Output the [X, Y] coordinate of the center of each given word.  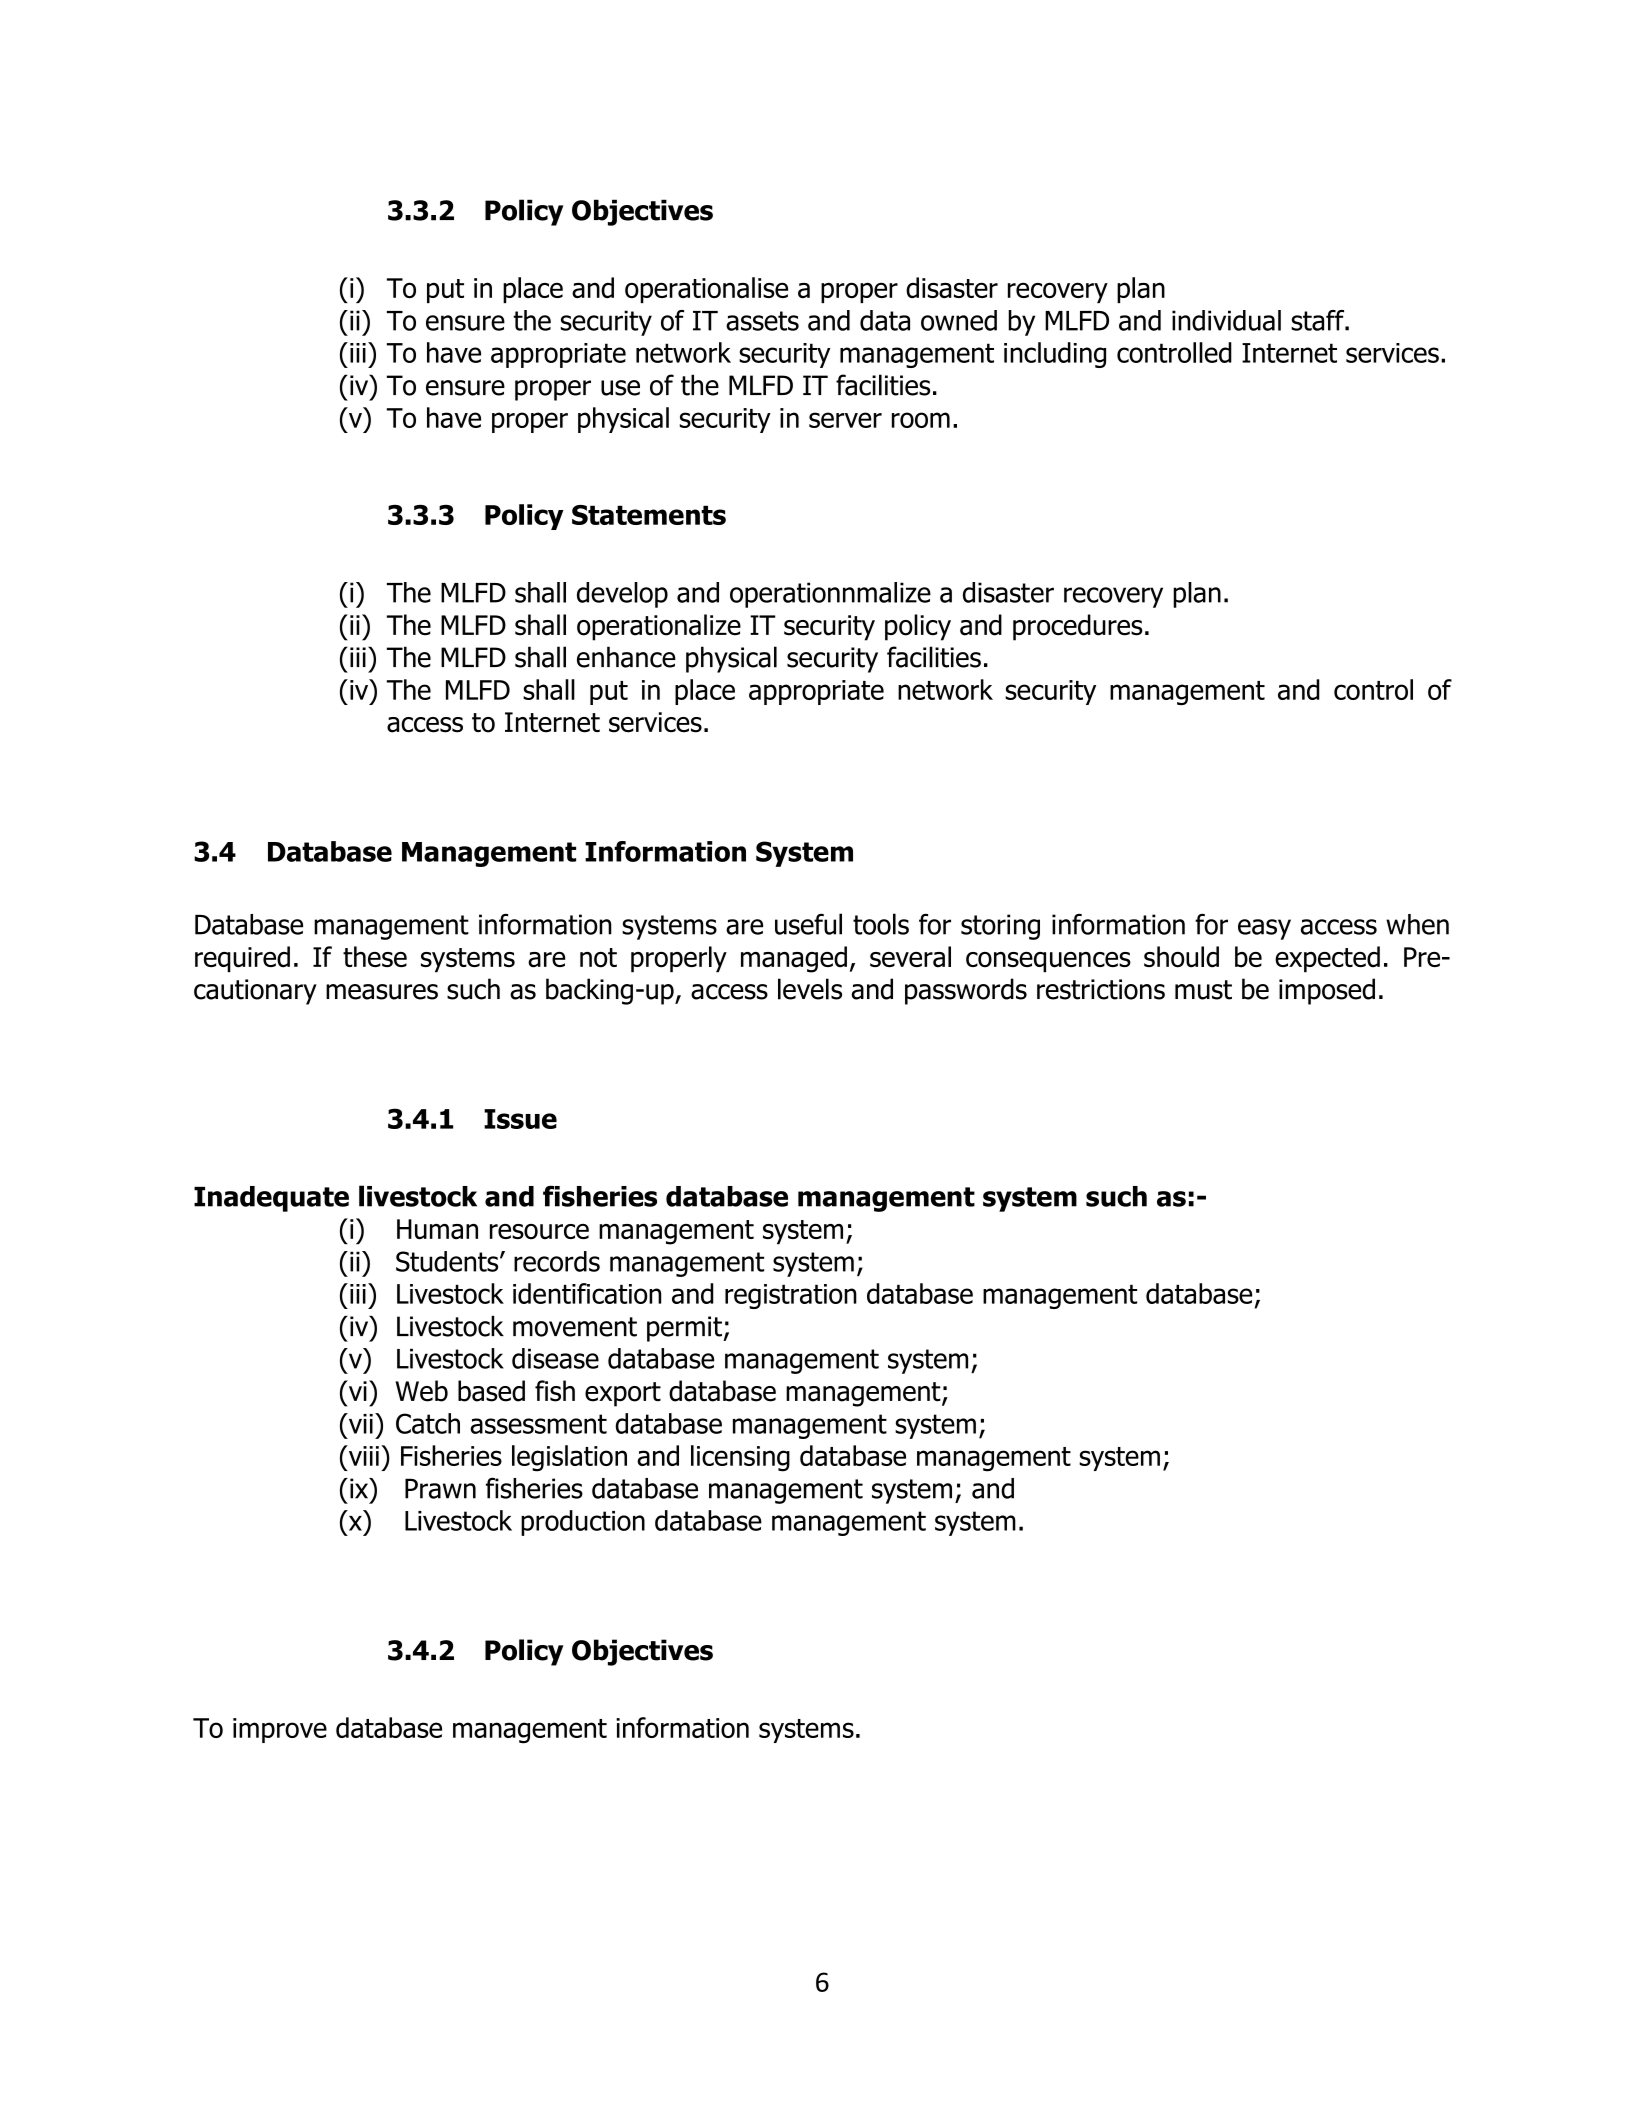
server [845, 420]
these [375, 956]
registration [791, 1296]
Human [437, 1229]
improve [280, 1730]
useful [808, 924]
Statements [649, 515]
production [583, 1523]
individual [1226, 320]
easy [1264, 929]
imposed [1327, 991]
